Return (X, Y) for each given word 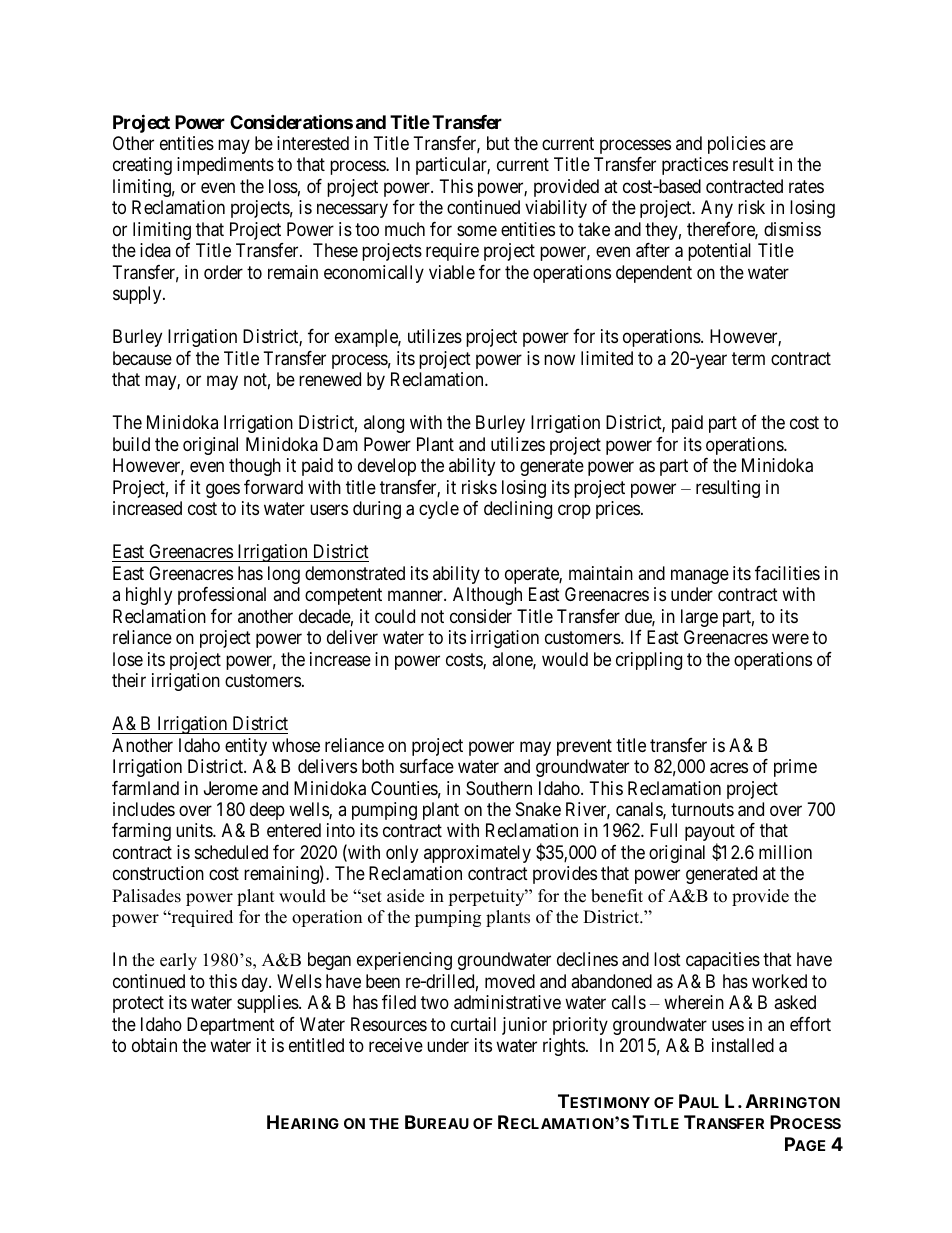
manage (700, 576)
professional (222, 596)
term (748, 358)
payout (710, 835)
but (498, 143)
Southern (499, 788)
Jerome (231, 788)
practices (695, 166)
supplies (268, 1004)
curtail (473, 1024)
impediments (225, 166)
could (395, 616)
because (142, 358)
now (559, 359)
